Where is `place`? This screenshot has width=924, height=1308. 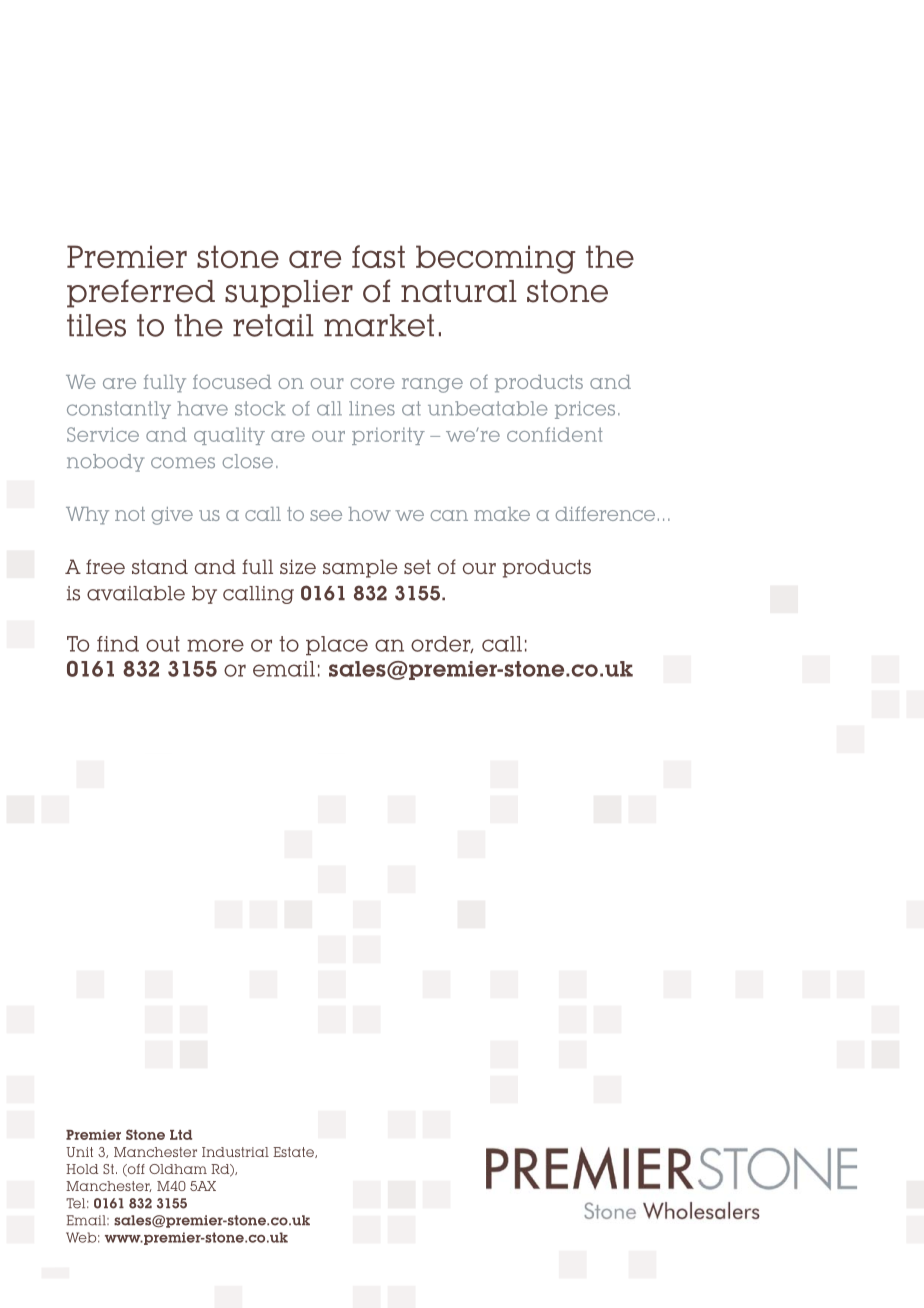
place is located at coordinates (337, 646).
